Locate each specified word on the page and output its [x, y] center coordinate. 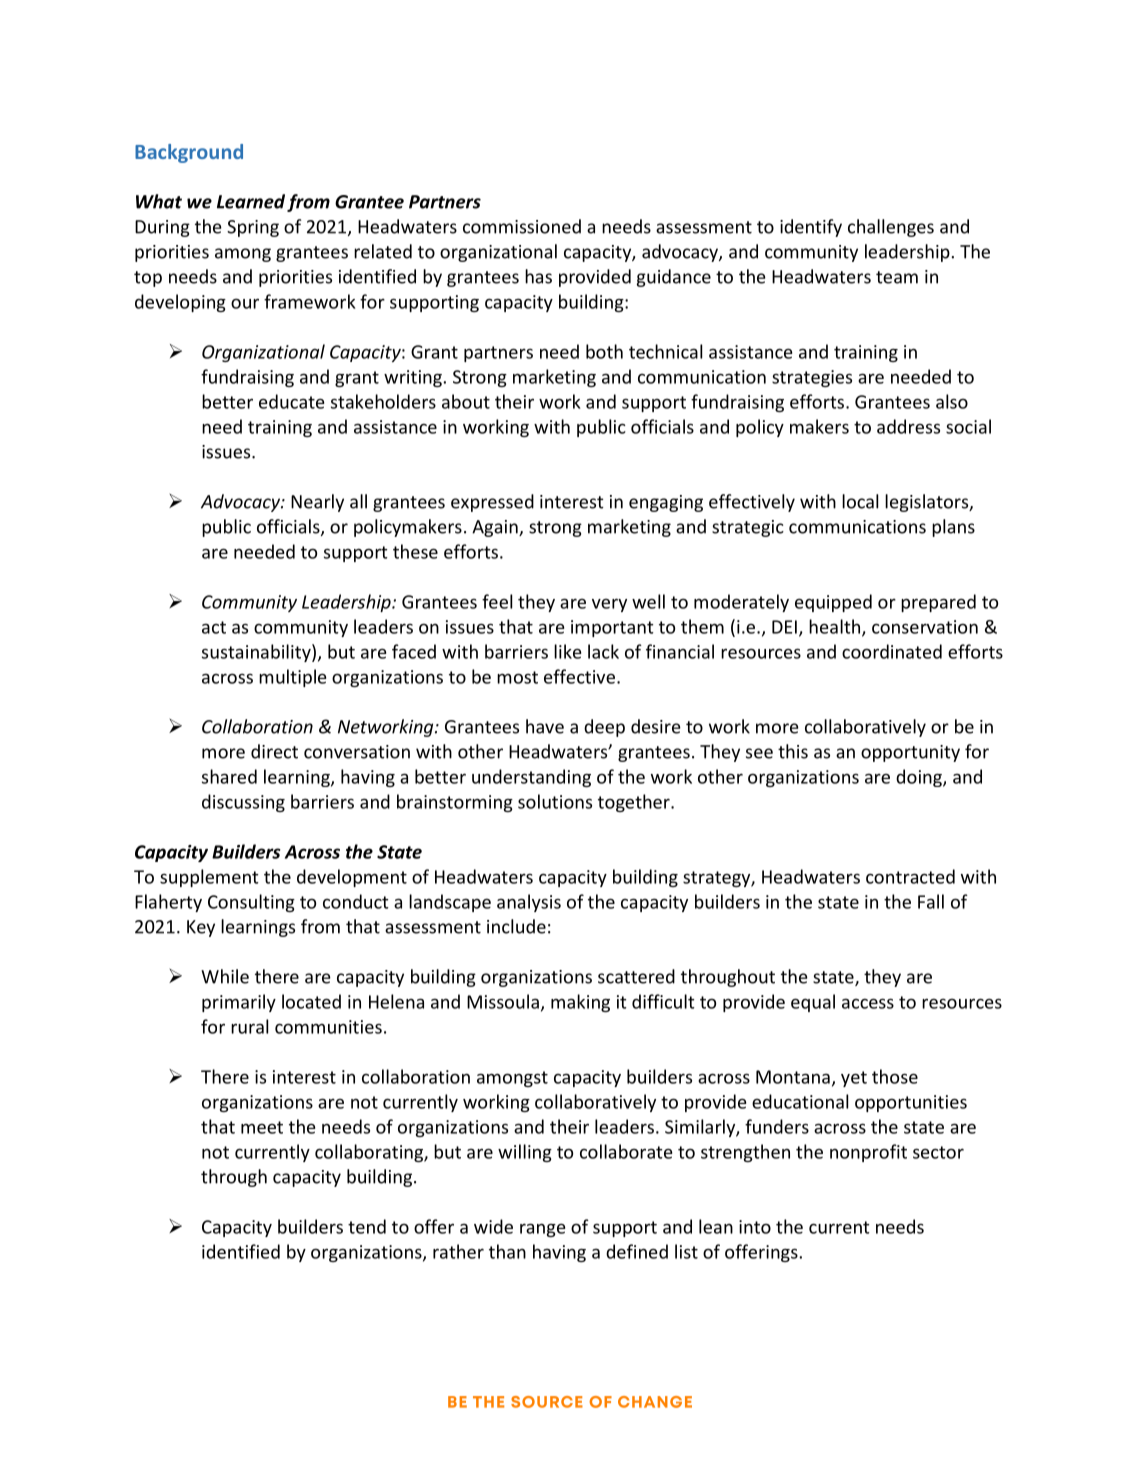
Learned [251, 201]
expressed [492, 503]
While [225, 976]
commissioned [522, 226]
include [516, 926]
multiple [292, 678]
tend [367, 1226]
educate [291, 401]
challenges [891, 228]
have [545, 726]
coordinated [892, 651]
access [868, 1003]
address [908, 426]
